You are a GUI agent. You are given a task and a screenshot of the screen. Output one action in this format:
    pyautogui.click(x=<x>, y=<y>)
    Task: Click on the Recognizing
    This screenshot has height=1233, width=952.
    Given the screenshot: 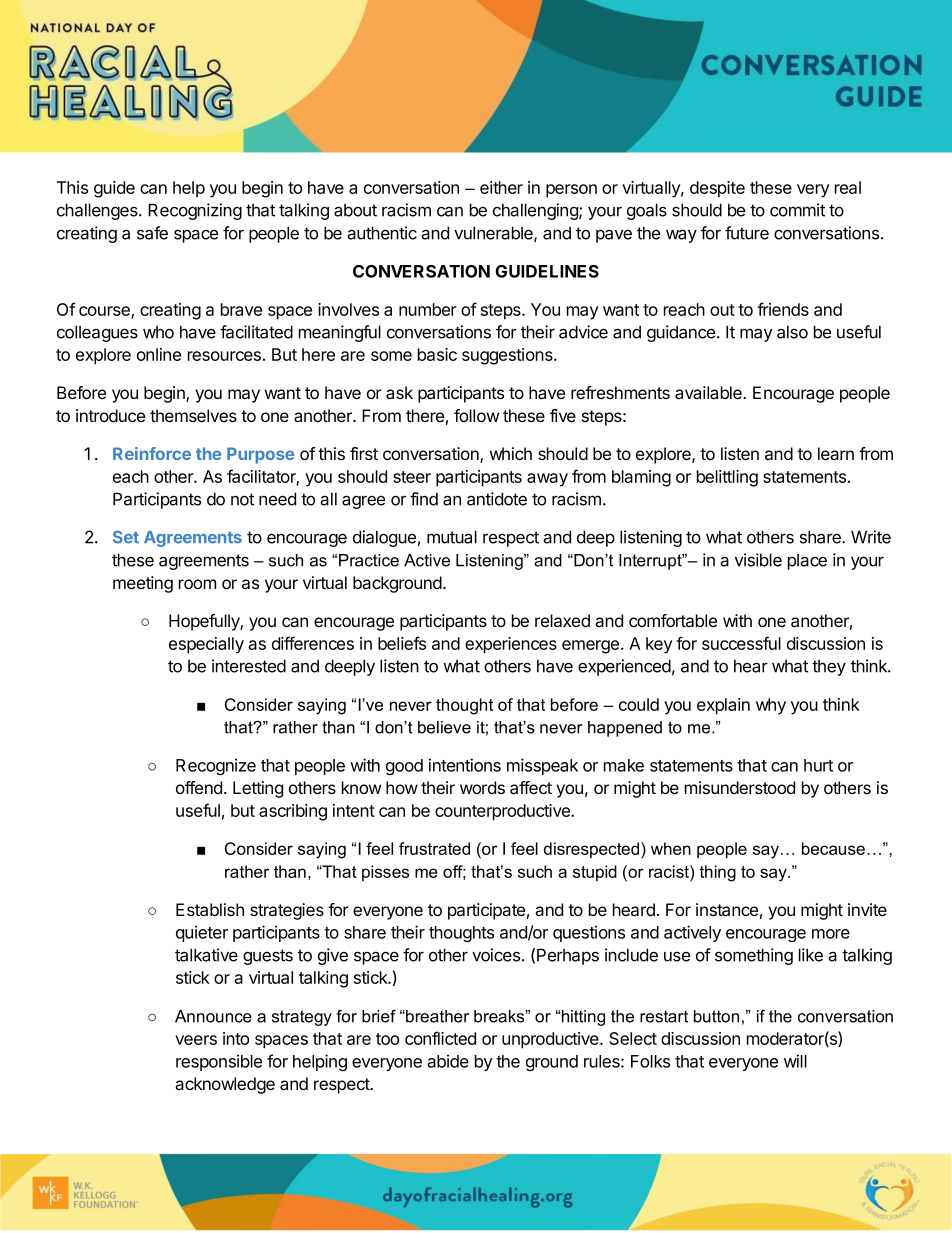 What is the action you would take?
    pyautogui.click(x=195, y=211)
